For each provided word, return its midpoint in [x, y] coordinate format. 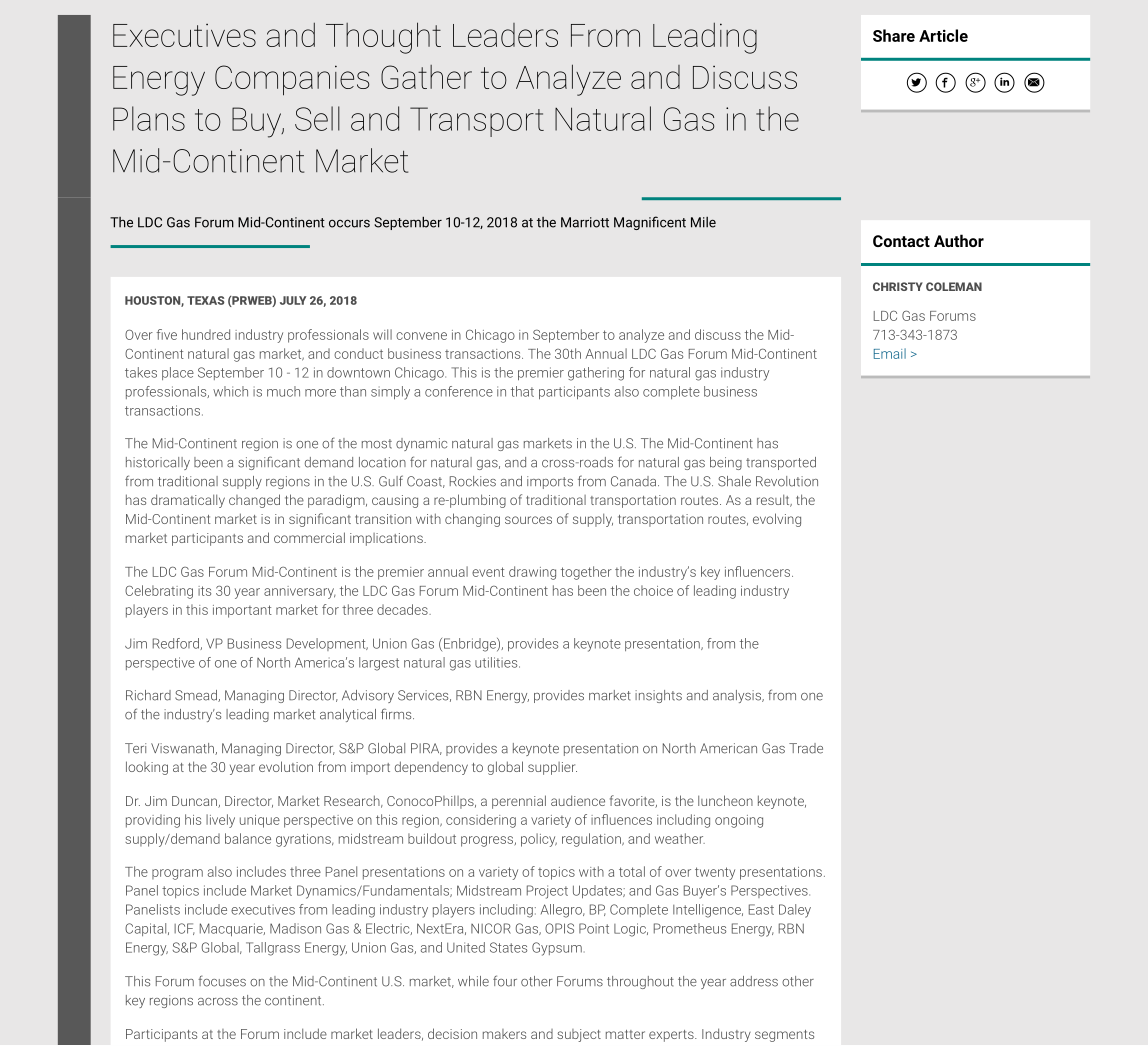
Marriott [585, 222]
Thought [383, 38]
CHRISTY [898, 286]
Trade [806, 748]
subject [579, 1035]
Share [894, 35]
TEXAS [206, 300]
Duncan [195, 802]
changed [254, 501]
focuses [222, 981]
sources [528, 520]
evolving [777, 520]
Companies [292, 80]
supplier [552, 768]
